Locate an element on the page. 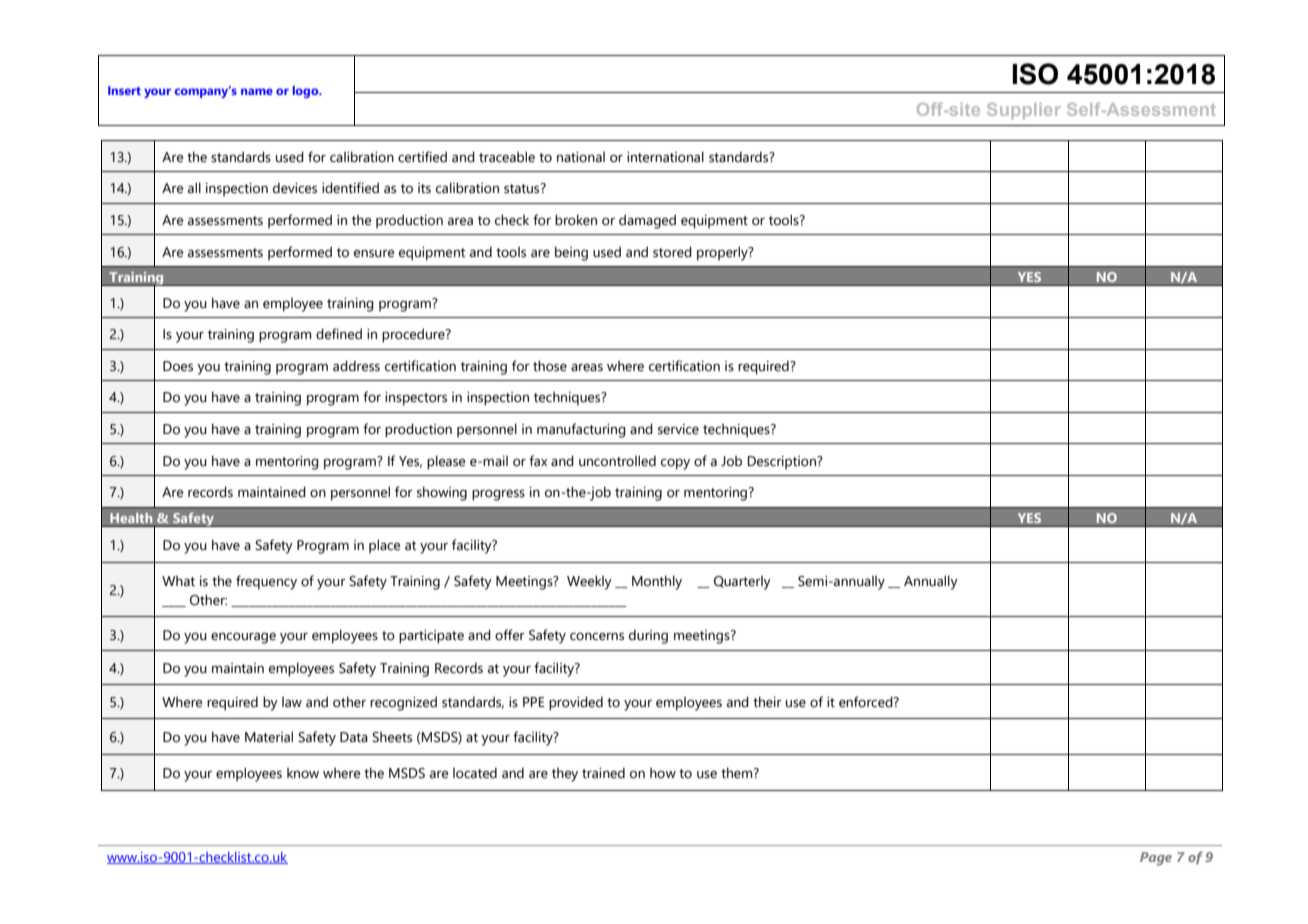  traceable is located at coordinates (507, 157).
